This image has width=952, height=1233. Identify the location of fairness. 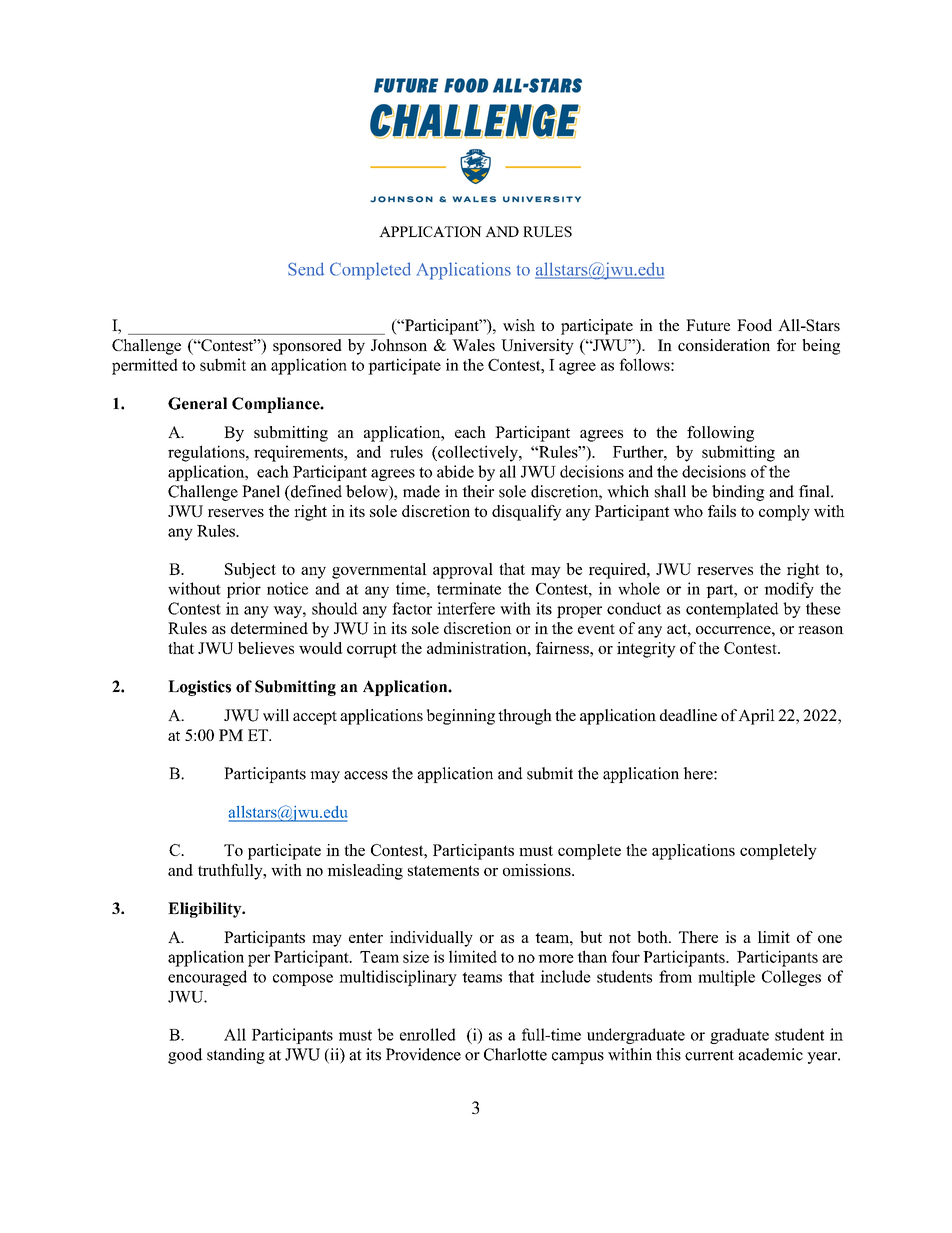
(563, 648).
